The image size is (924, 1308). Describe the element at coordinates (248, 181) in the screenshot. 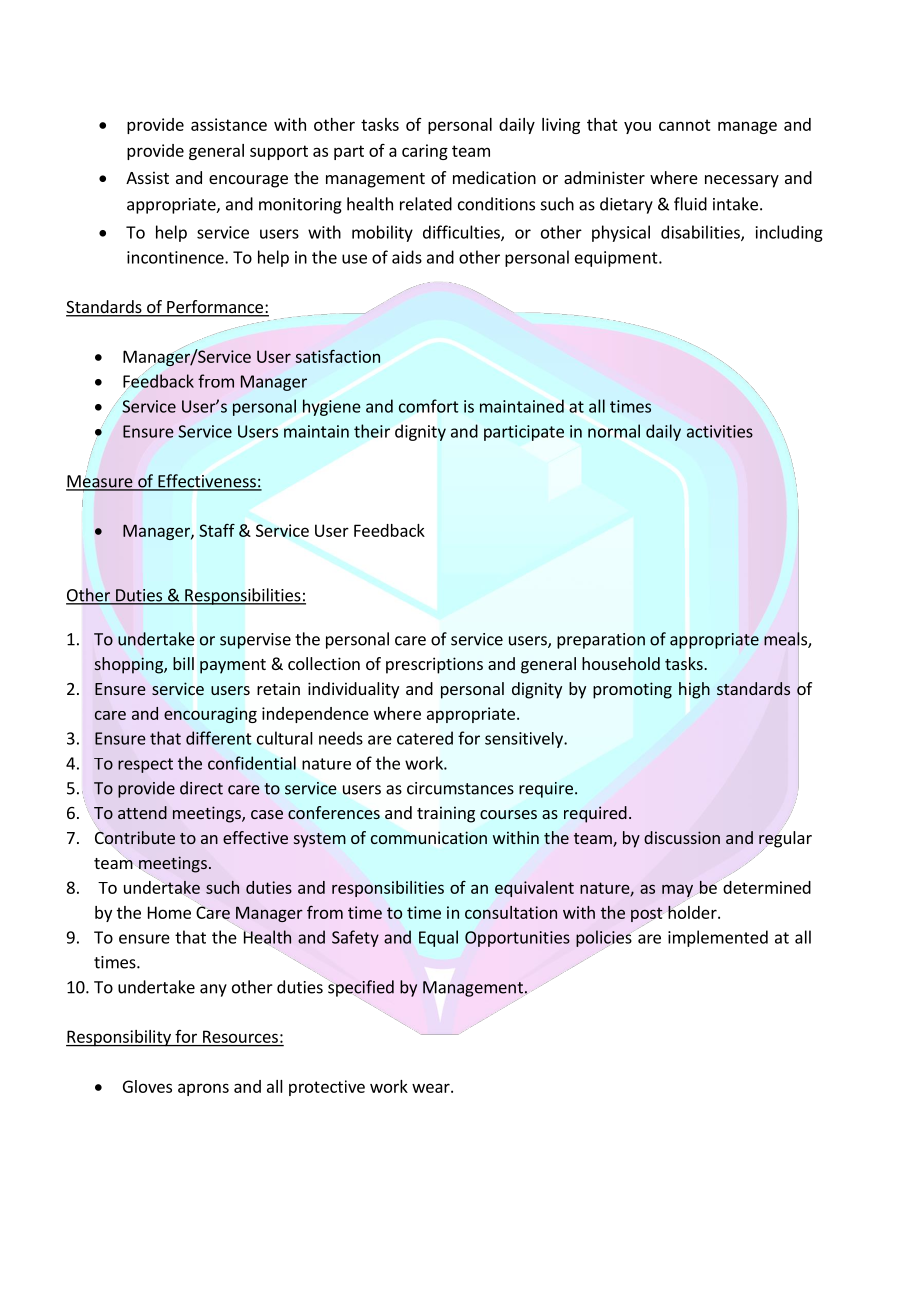

I see `encourage` at that location.
